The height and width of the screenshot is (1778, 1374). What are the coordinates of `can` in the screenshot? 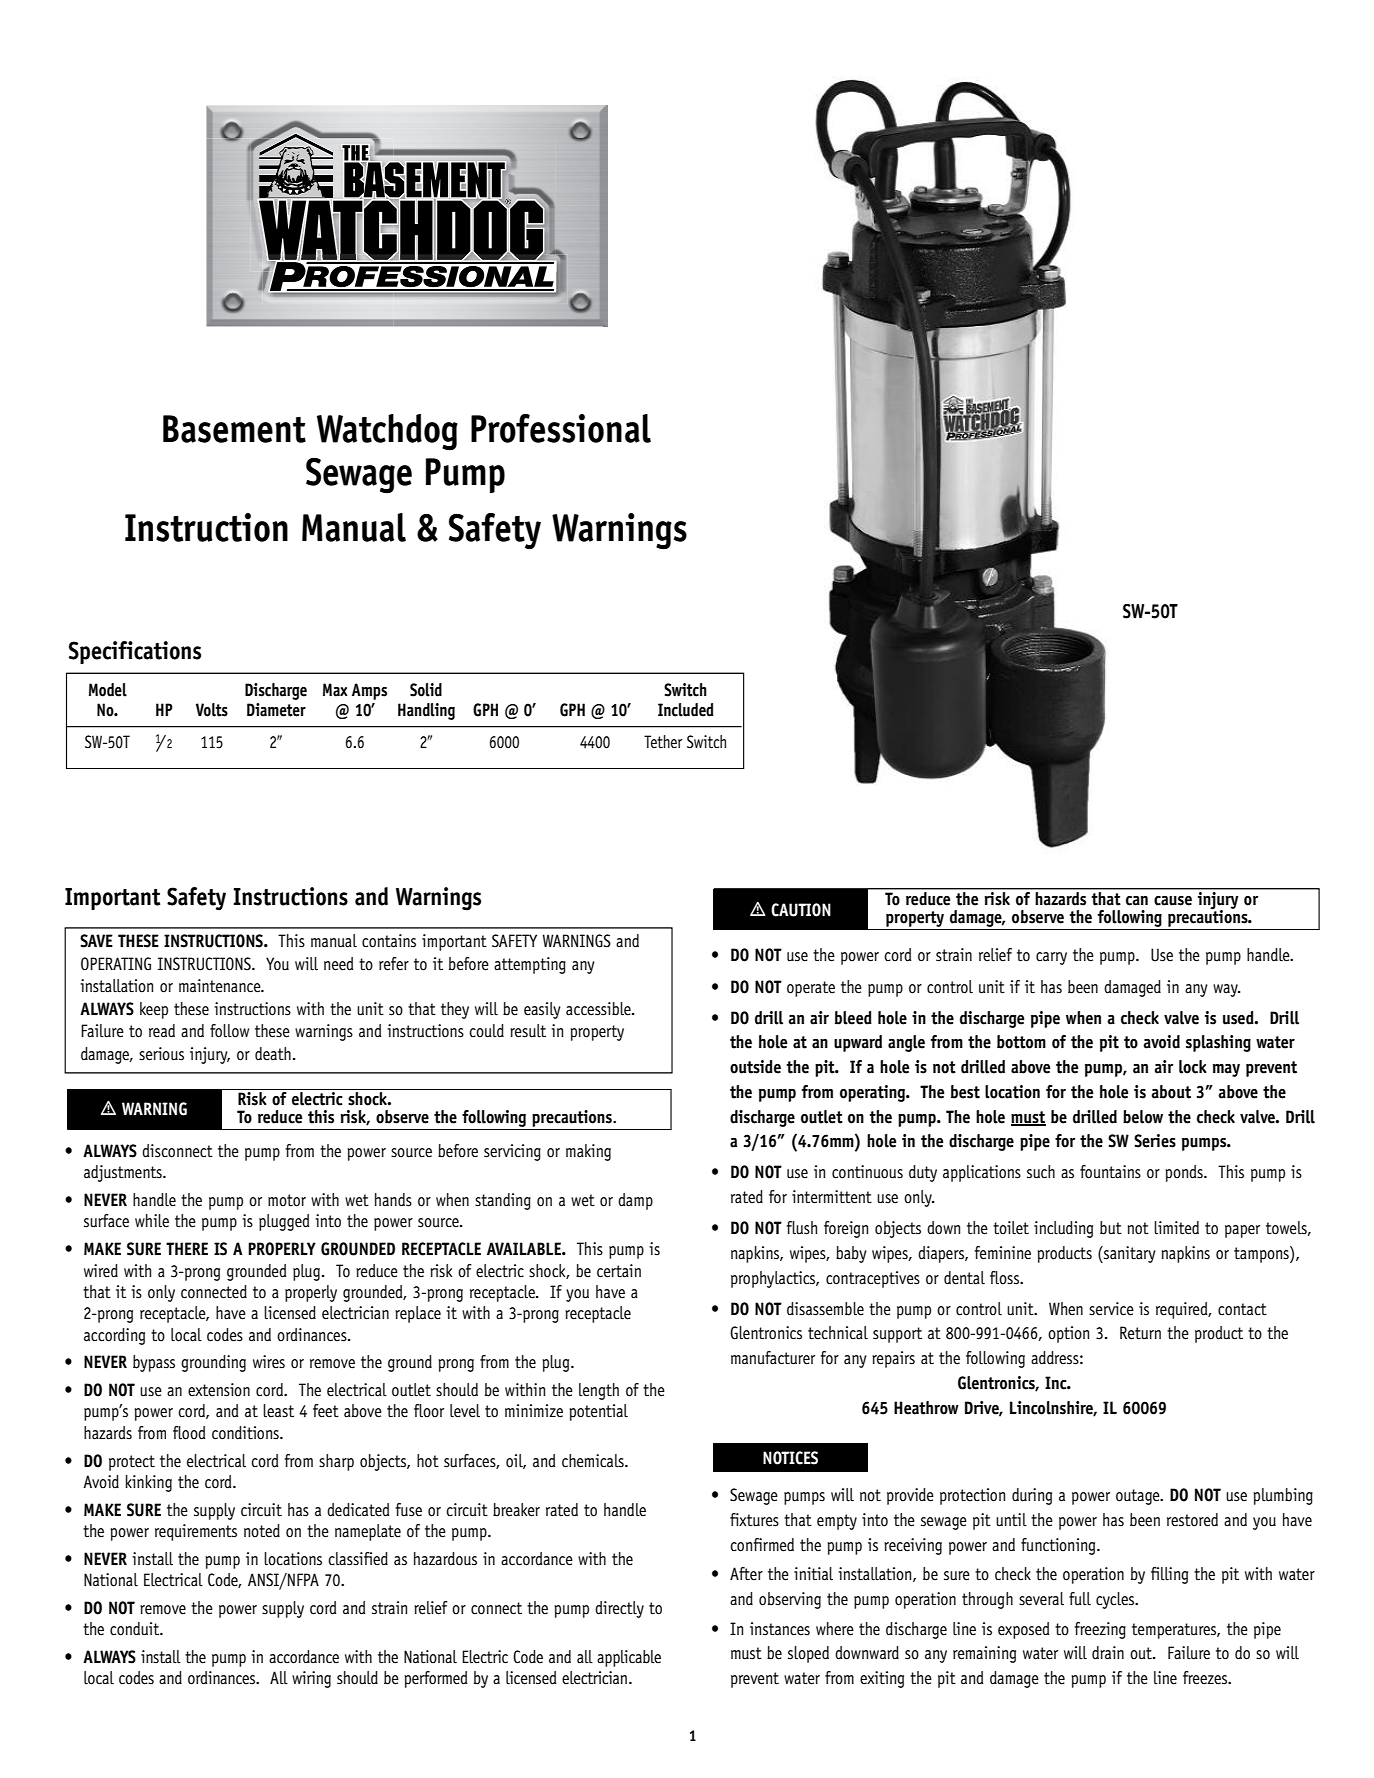 It's located at (1137, 901).
